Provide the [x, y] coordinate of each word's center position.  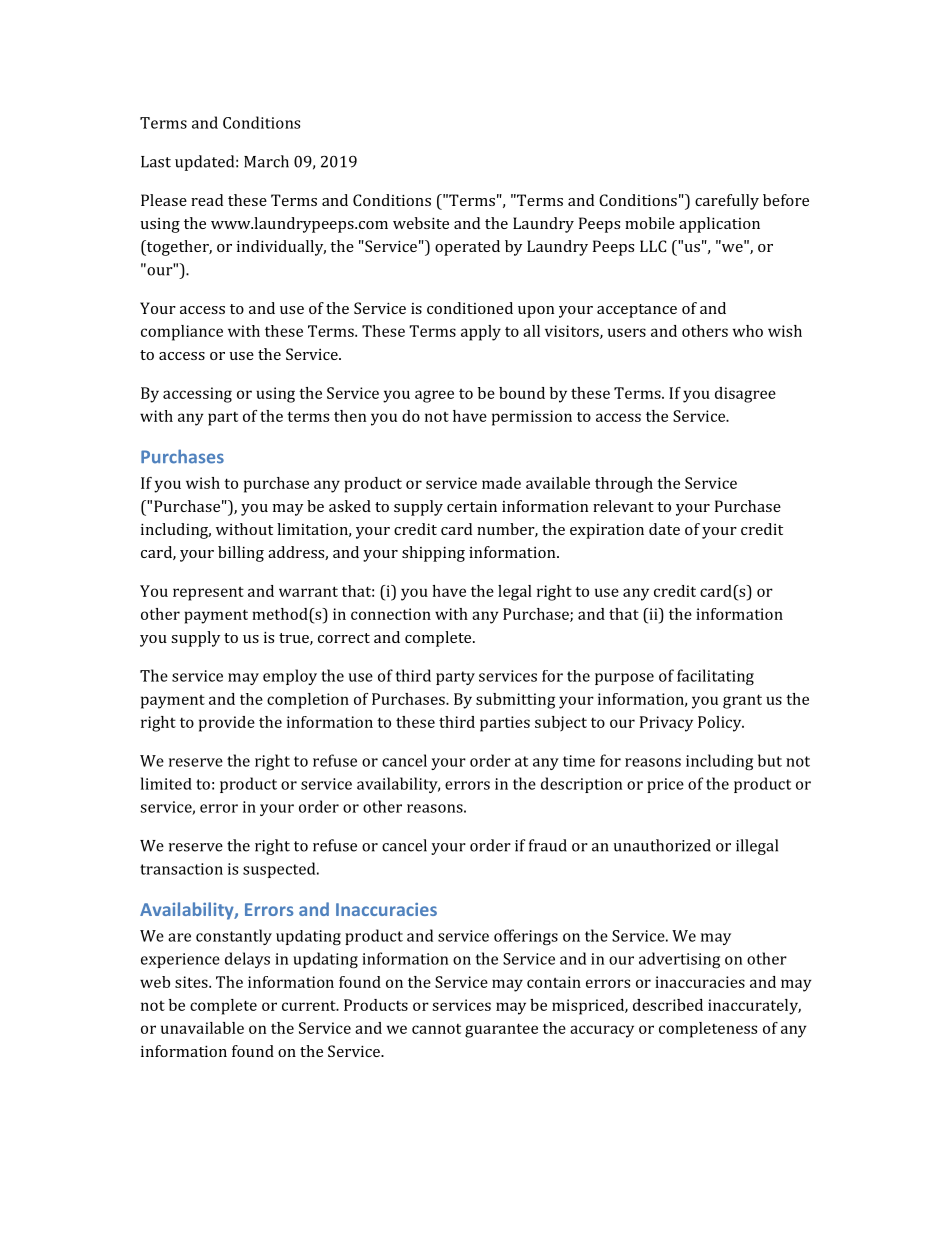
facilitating [715, 677]
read [207, 200]
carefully [727, 202]
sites [192, 982]
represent [208, 594]
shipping [433, 554]
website [421, 223]
